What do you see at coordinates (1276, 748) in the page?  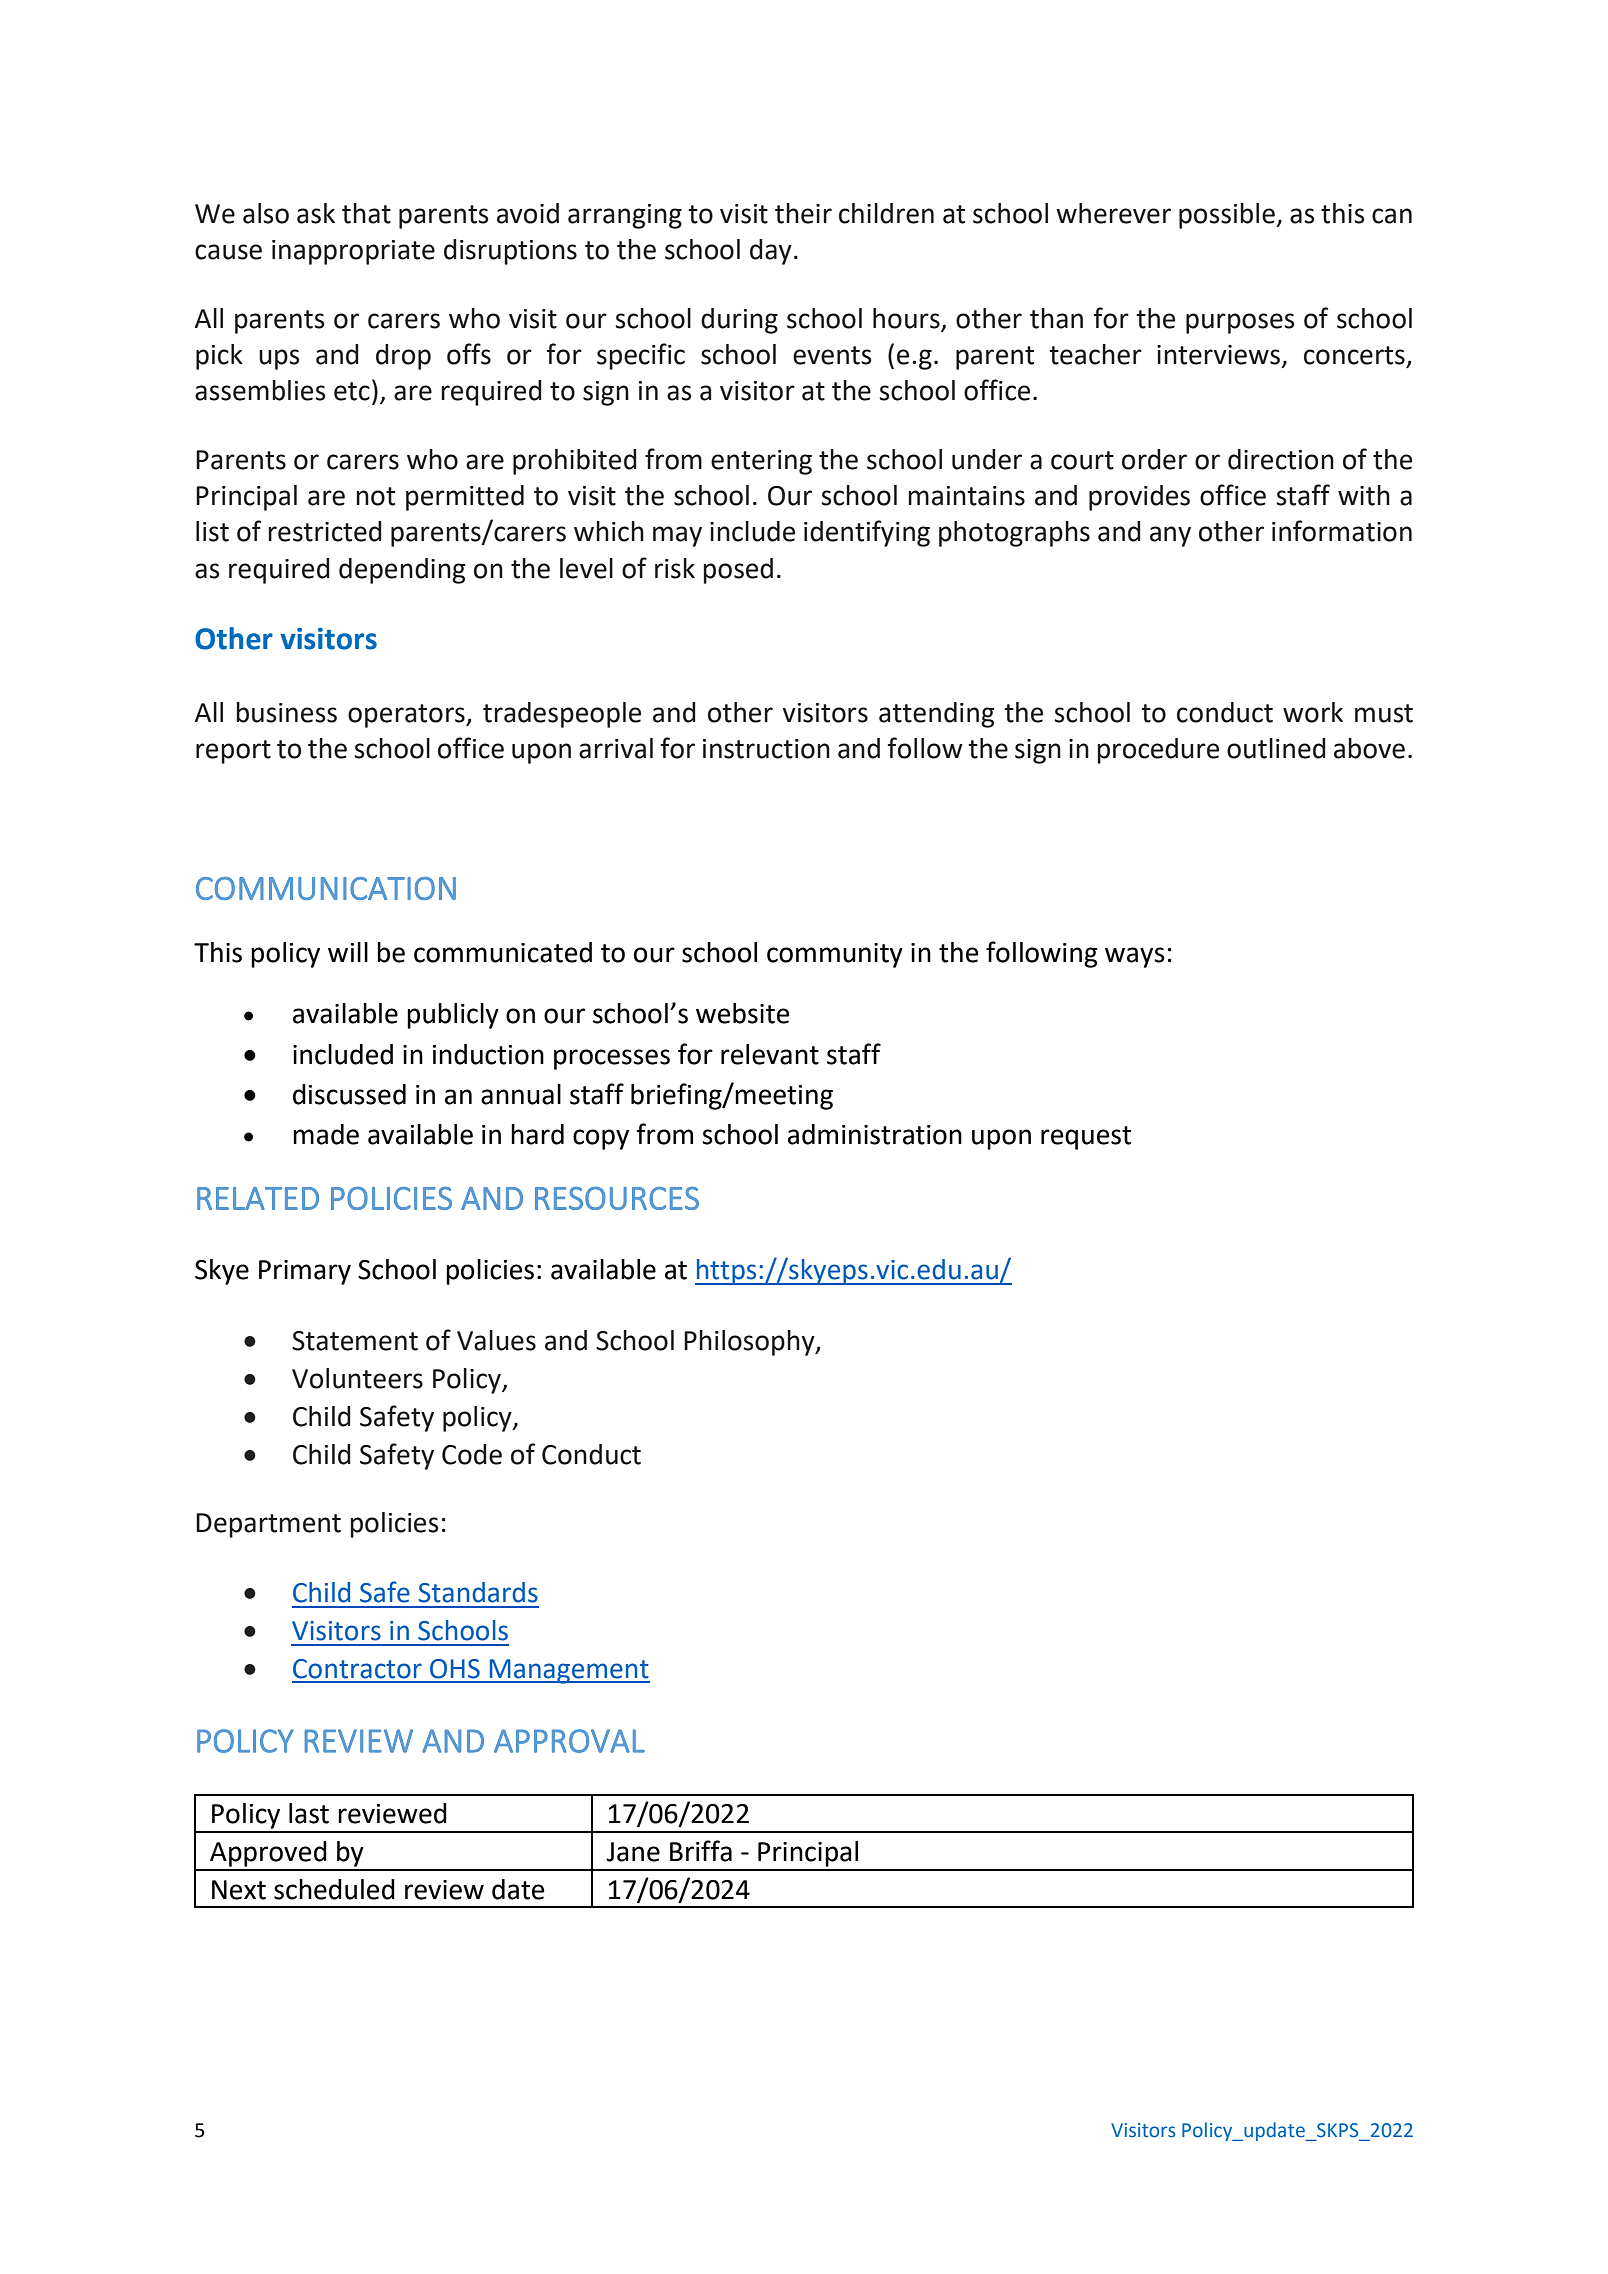 I see `outlined` at bounding box center [1276, 748].
